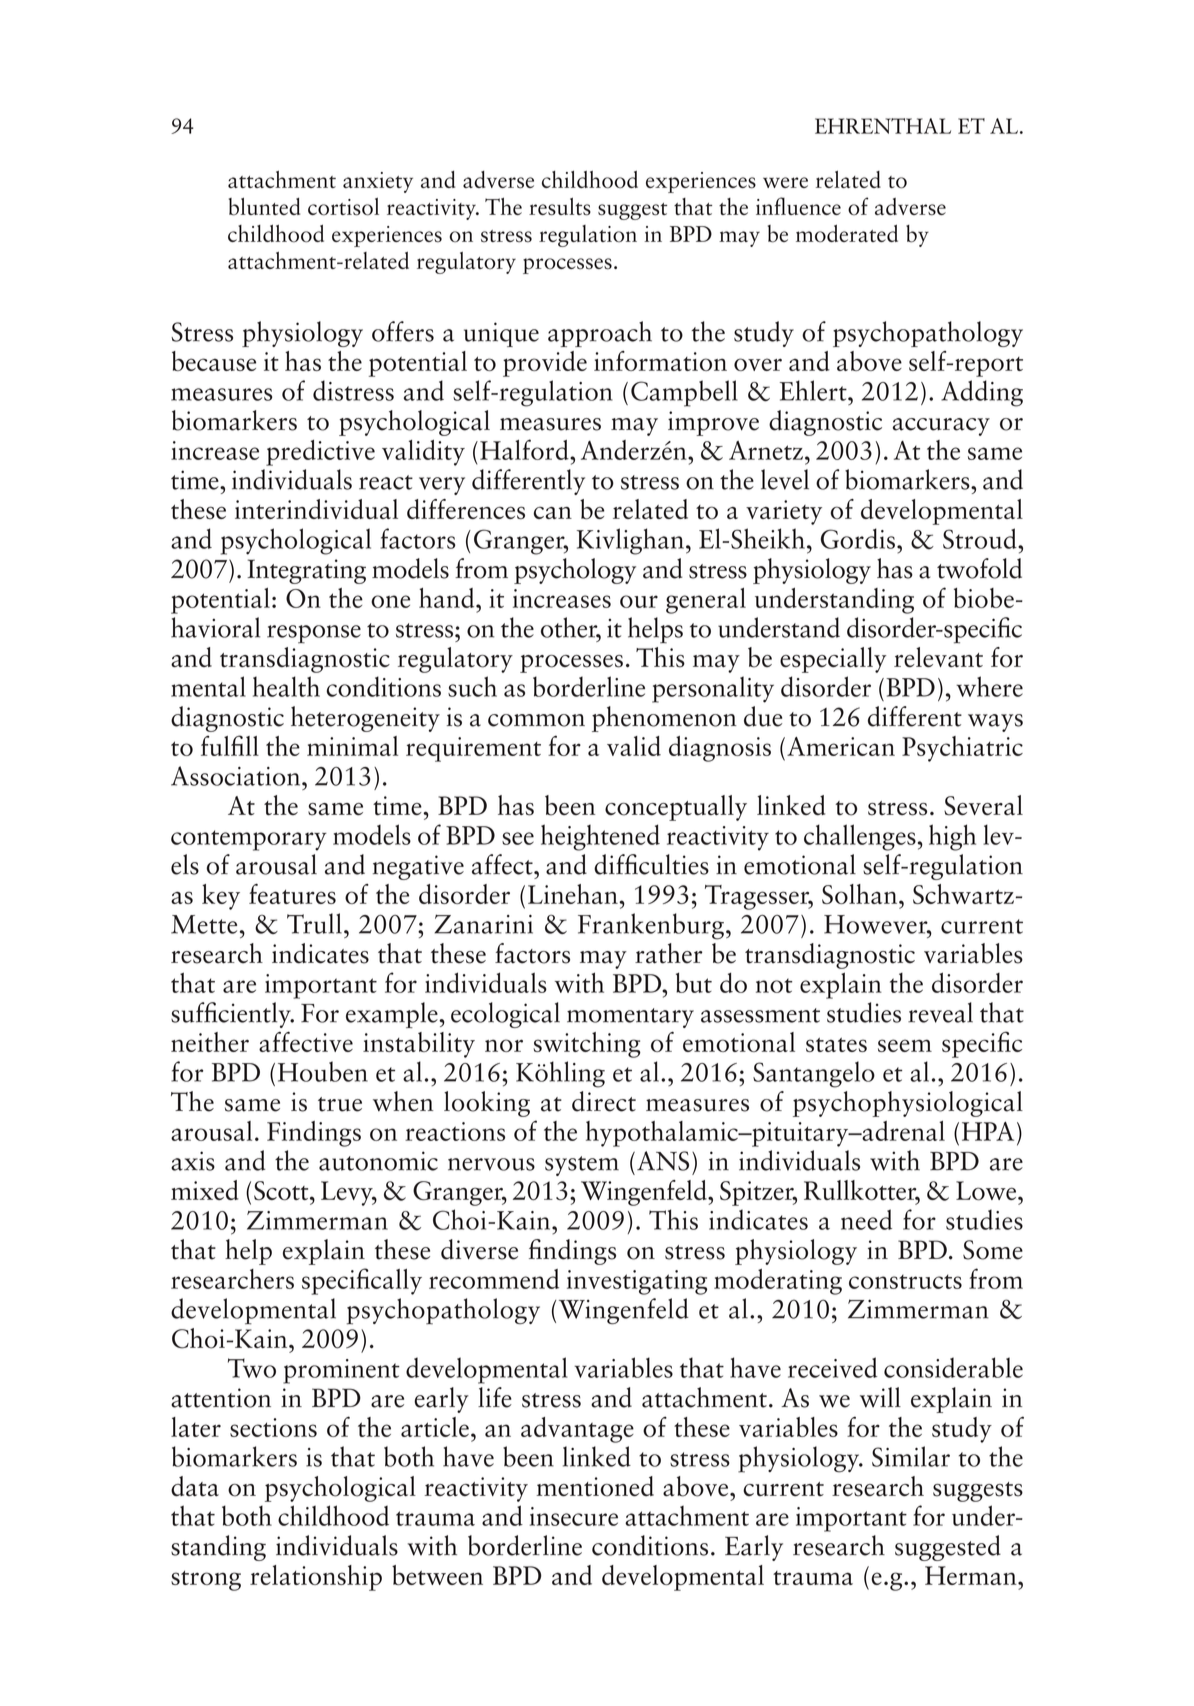  What do you see at coordinates (264, 207) in the screenshot?
I see `blunted` at bounding box center [264, 207].
